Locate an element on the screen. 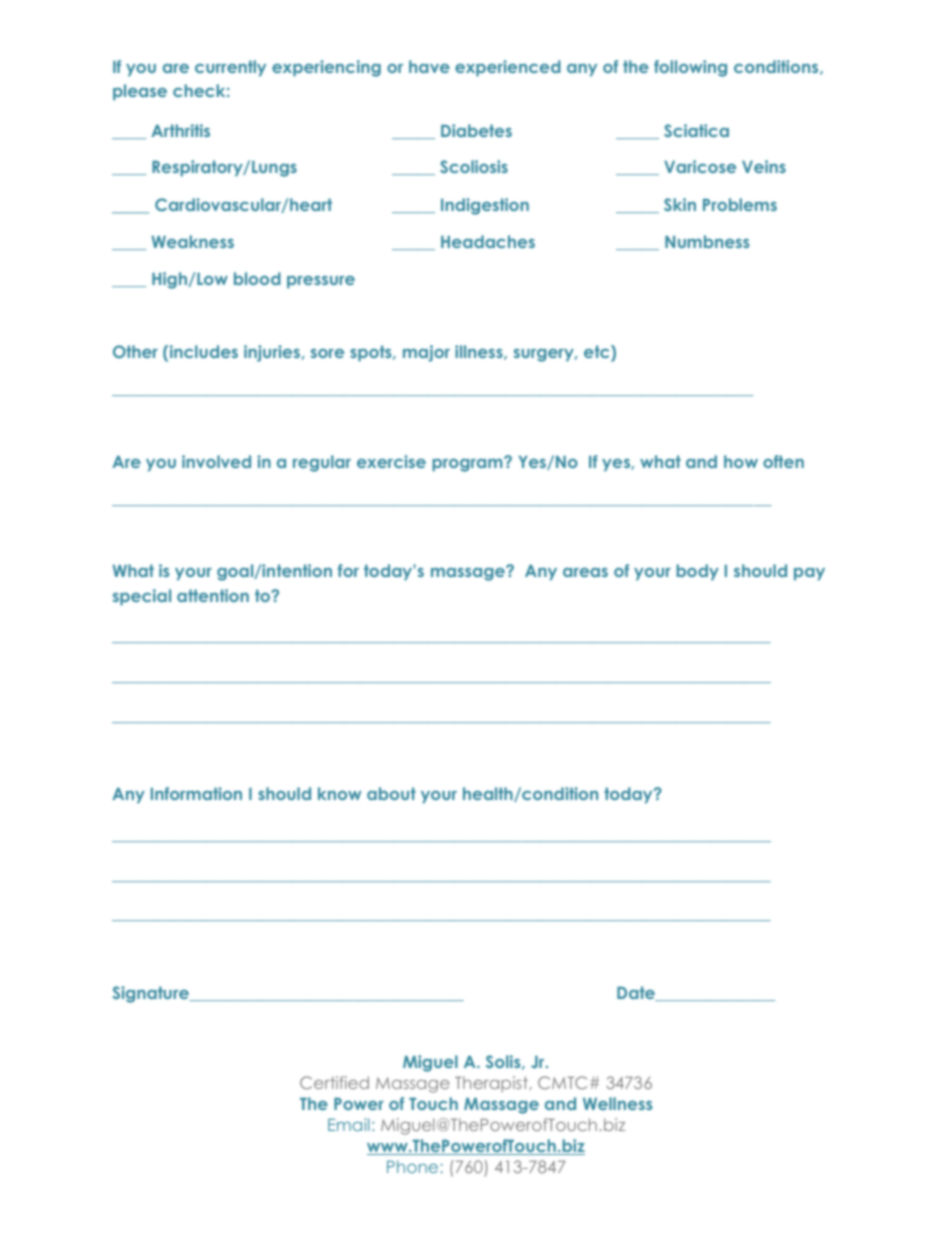  illness is located at coordinates (480, 352).
